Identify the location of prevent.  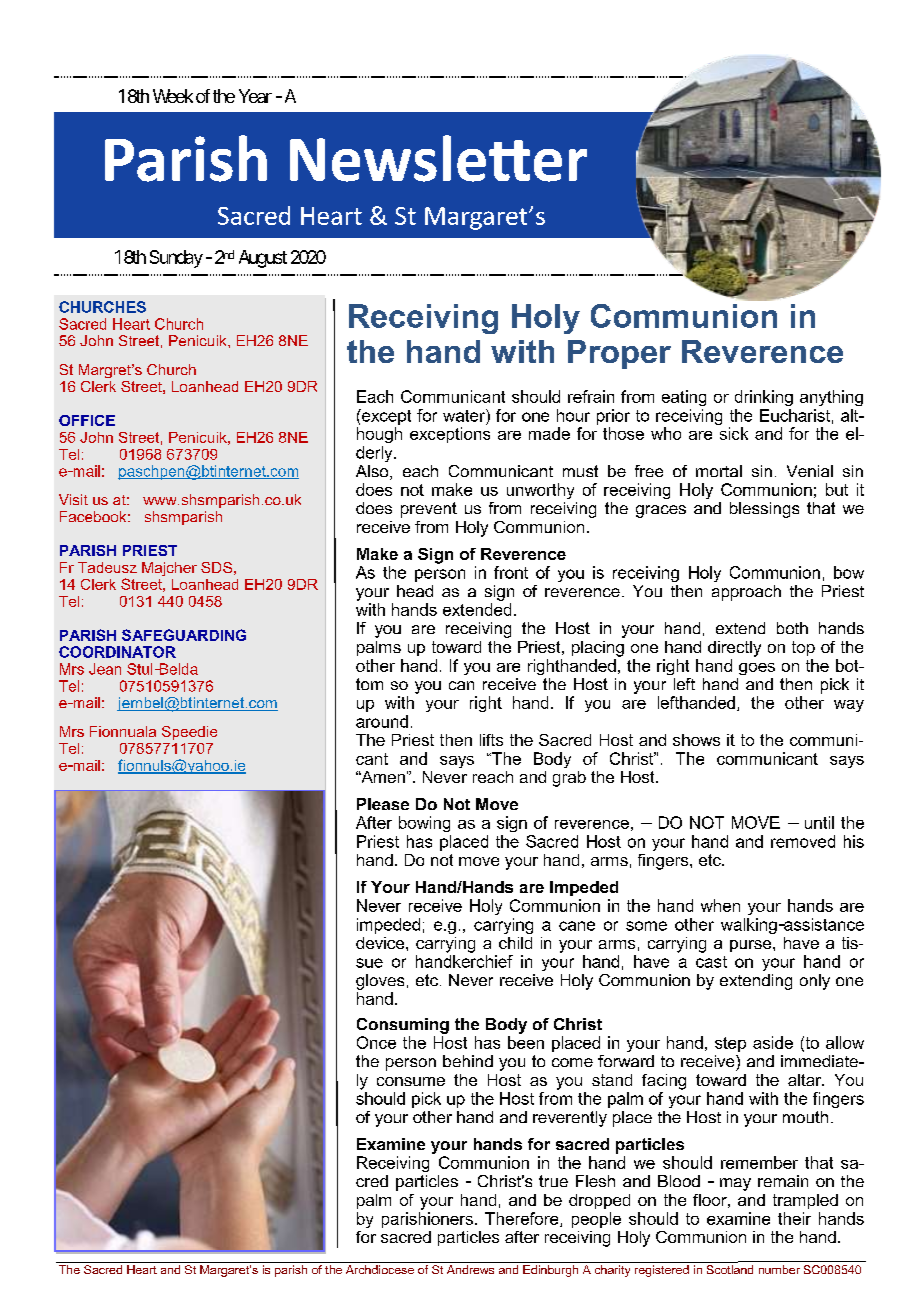
(429, 510).
